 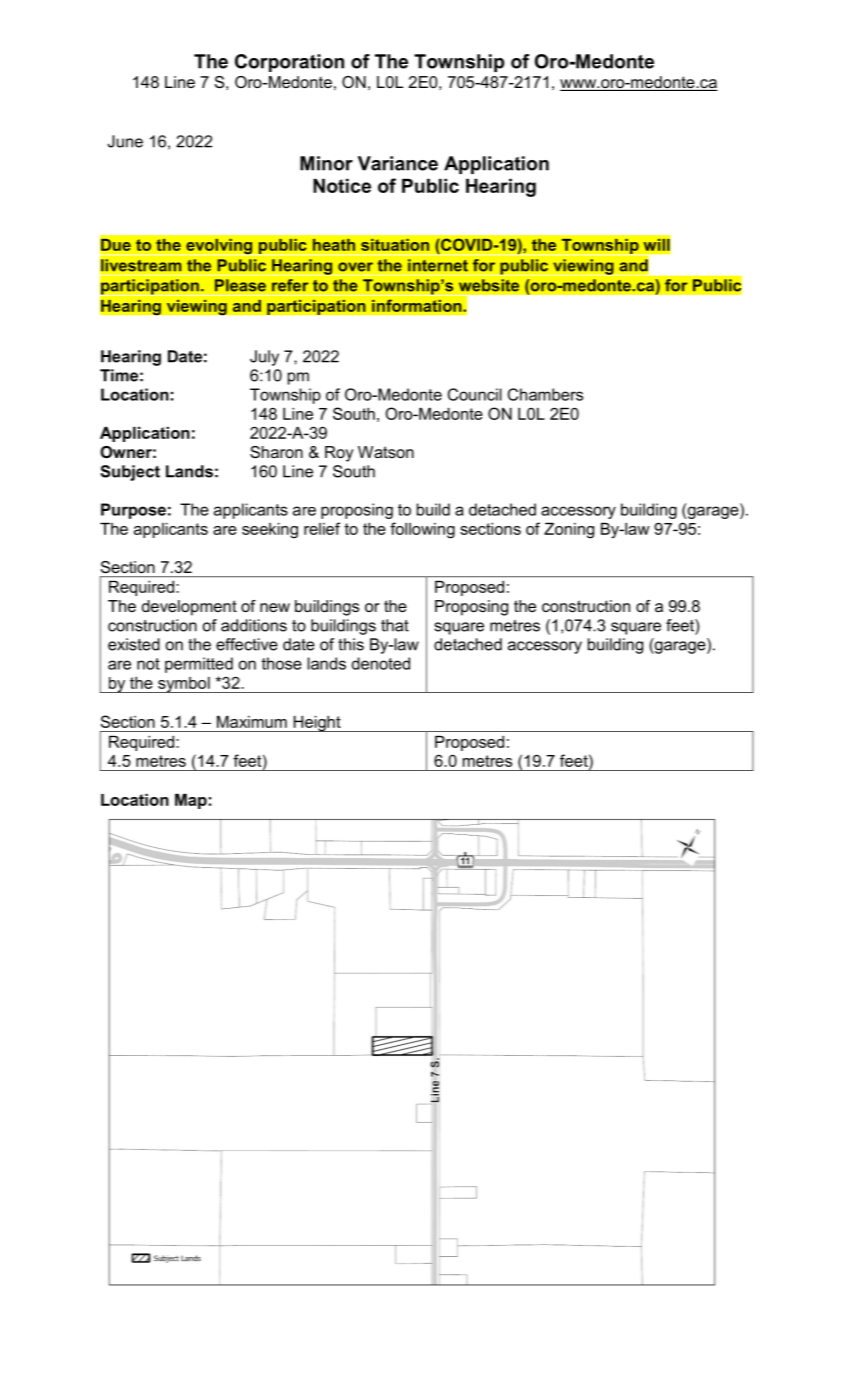 What do you see at coordinates (381, 663) in the document?
I see `denoted` at bounding box center [381, 663].
